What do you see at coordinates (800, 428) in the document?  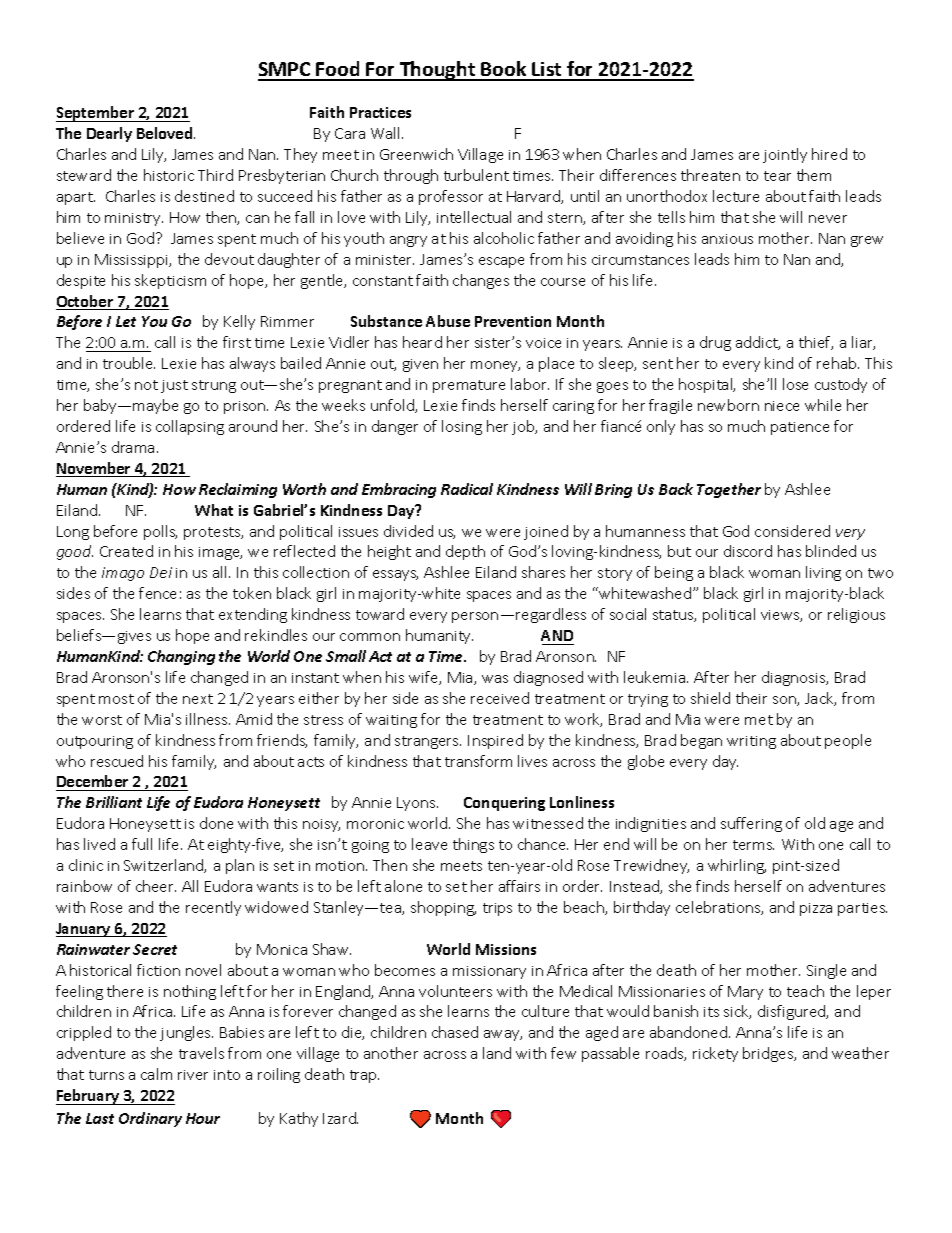 I see `patience` at bounding box center [800, 428].
